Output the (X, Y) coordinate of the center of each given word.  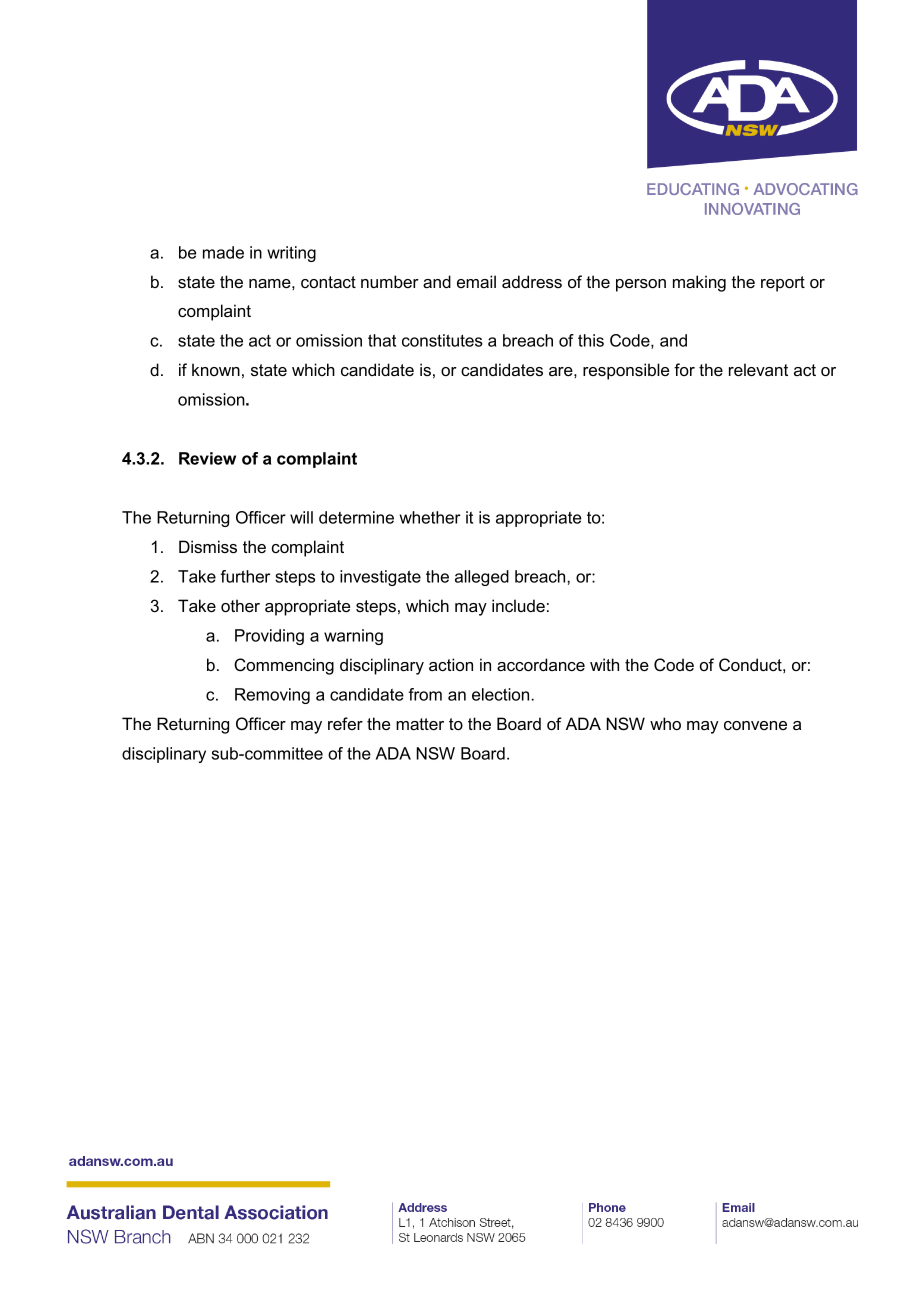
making (699, 283)
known (216, 369)
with (604, 664)
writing (291, 254)
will (301, 517)
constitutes (442, 340)
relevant (758, 369)
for (684, 369)
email (476, 281)
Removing (272, 696)
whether (430, 517)
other (240, 605)
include (518, 605)
